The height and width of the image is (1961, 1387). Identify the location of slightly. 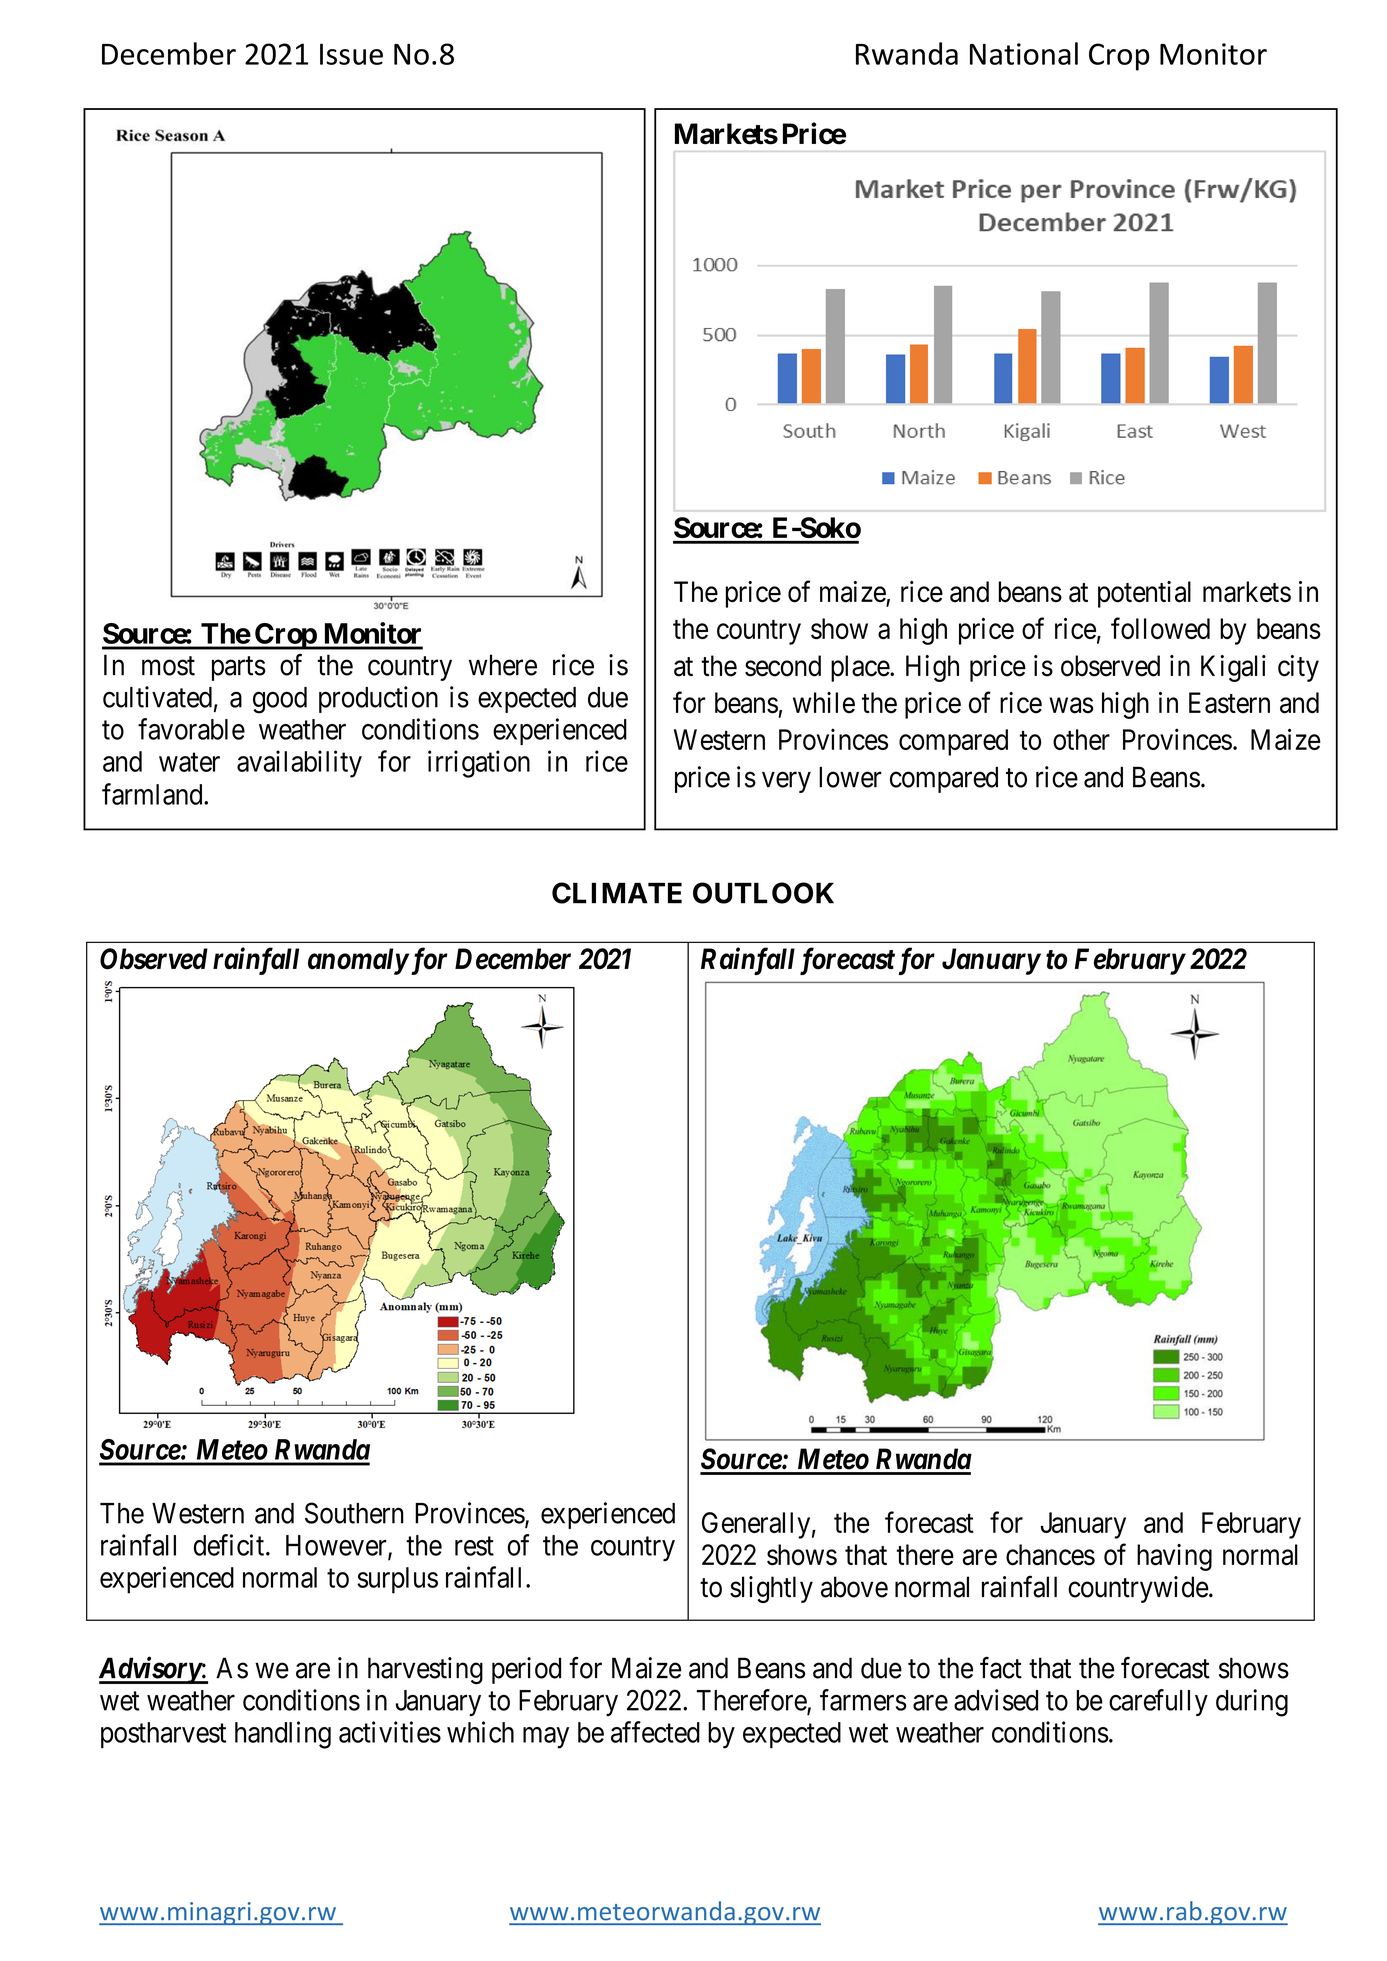
(771, 1589).
